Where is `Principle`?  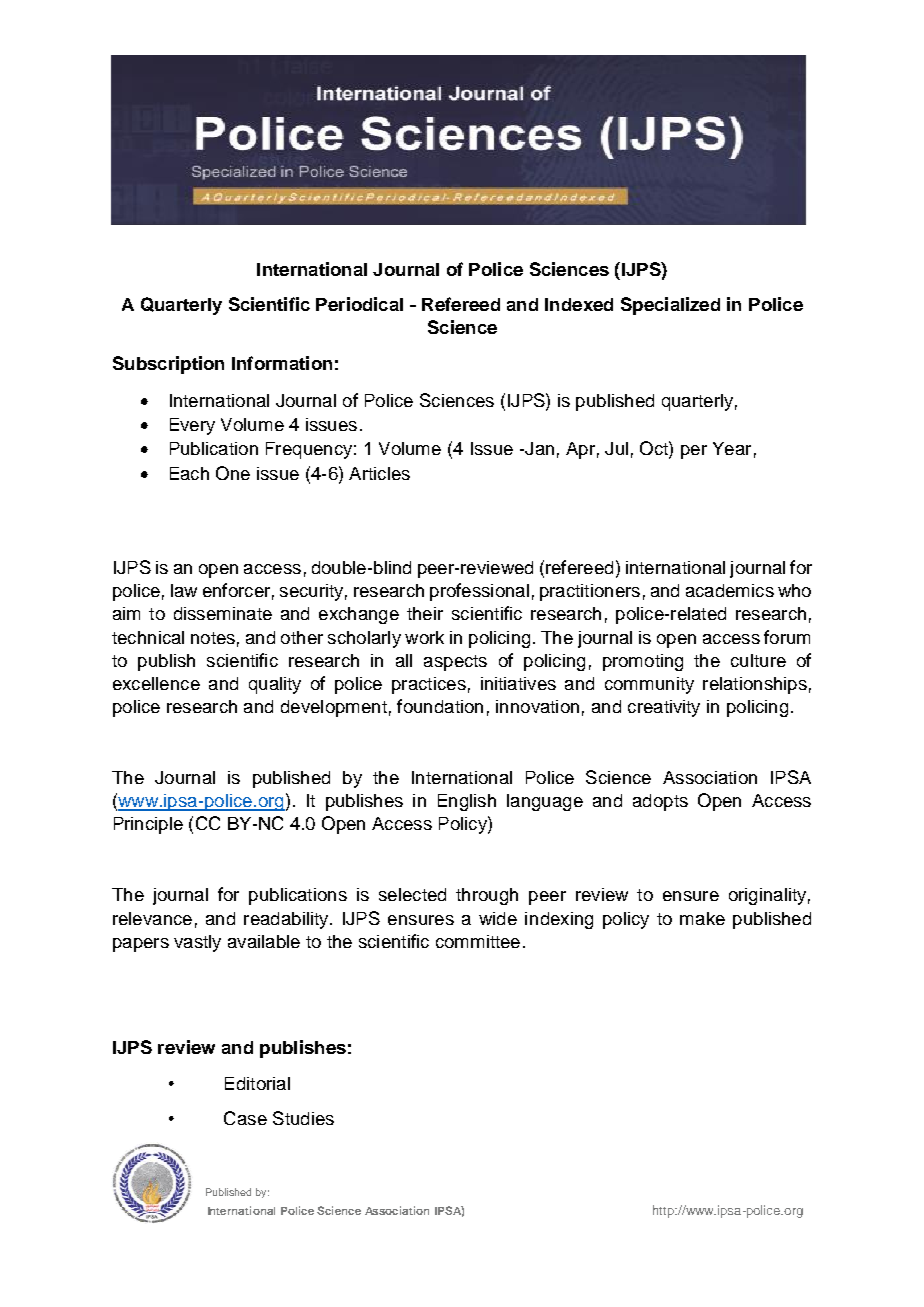 Principle is located at coordinates (148, 825).
